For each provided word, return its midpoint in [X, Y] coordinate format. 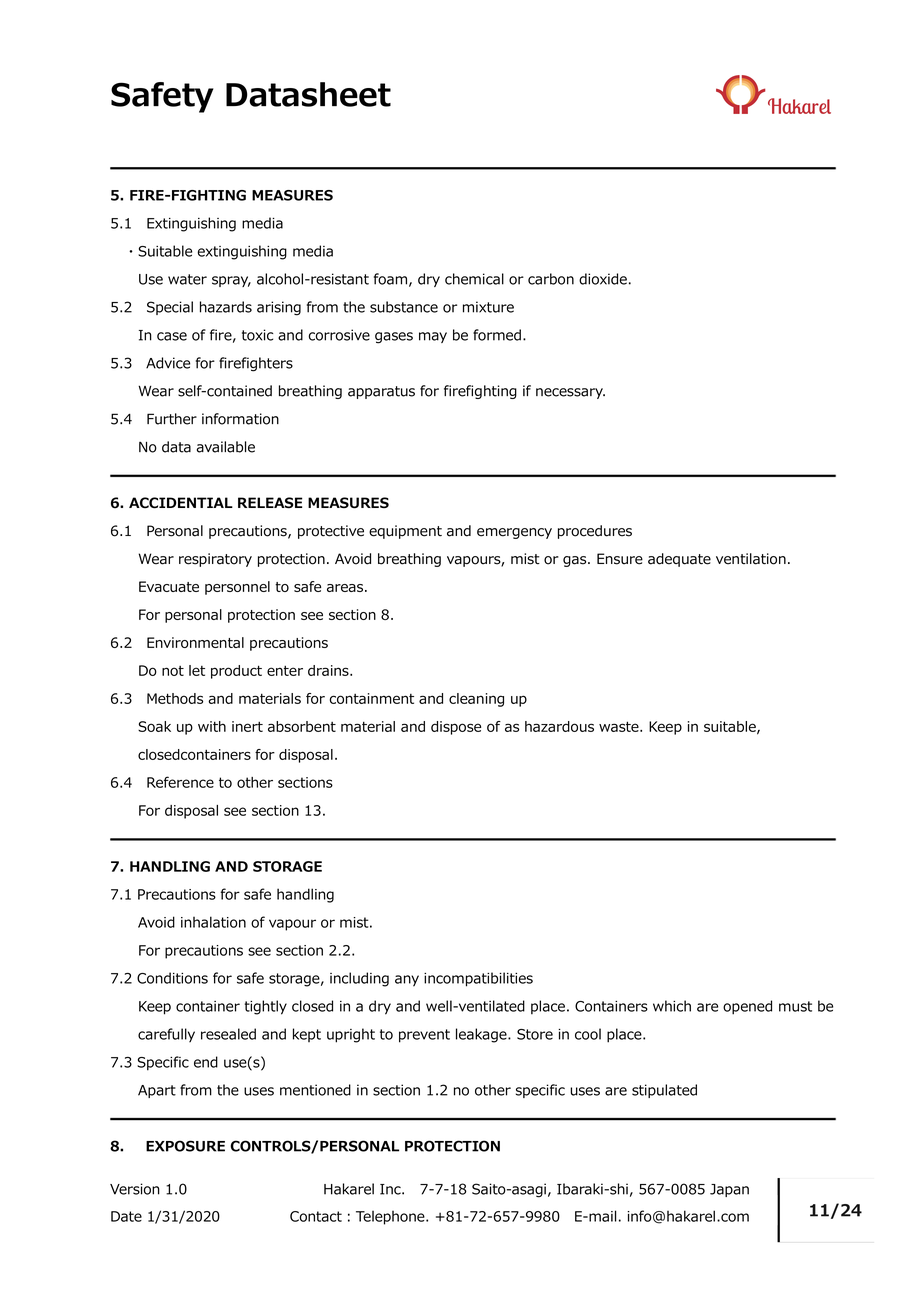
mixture [488, 307]
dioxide [603, 279]
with [212, 726]
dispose [456, 728]
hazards [226, 307]
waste [620, 726]
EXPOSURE [185, 1146]
